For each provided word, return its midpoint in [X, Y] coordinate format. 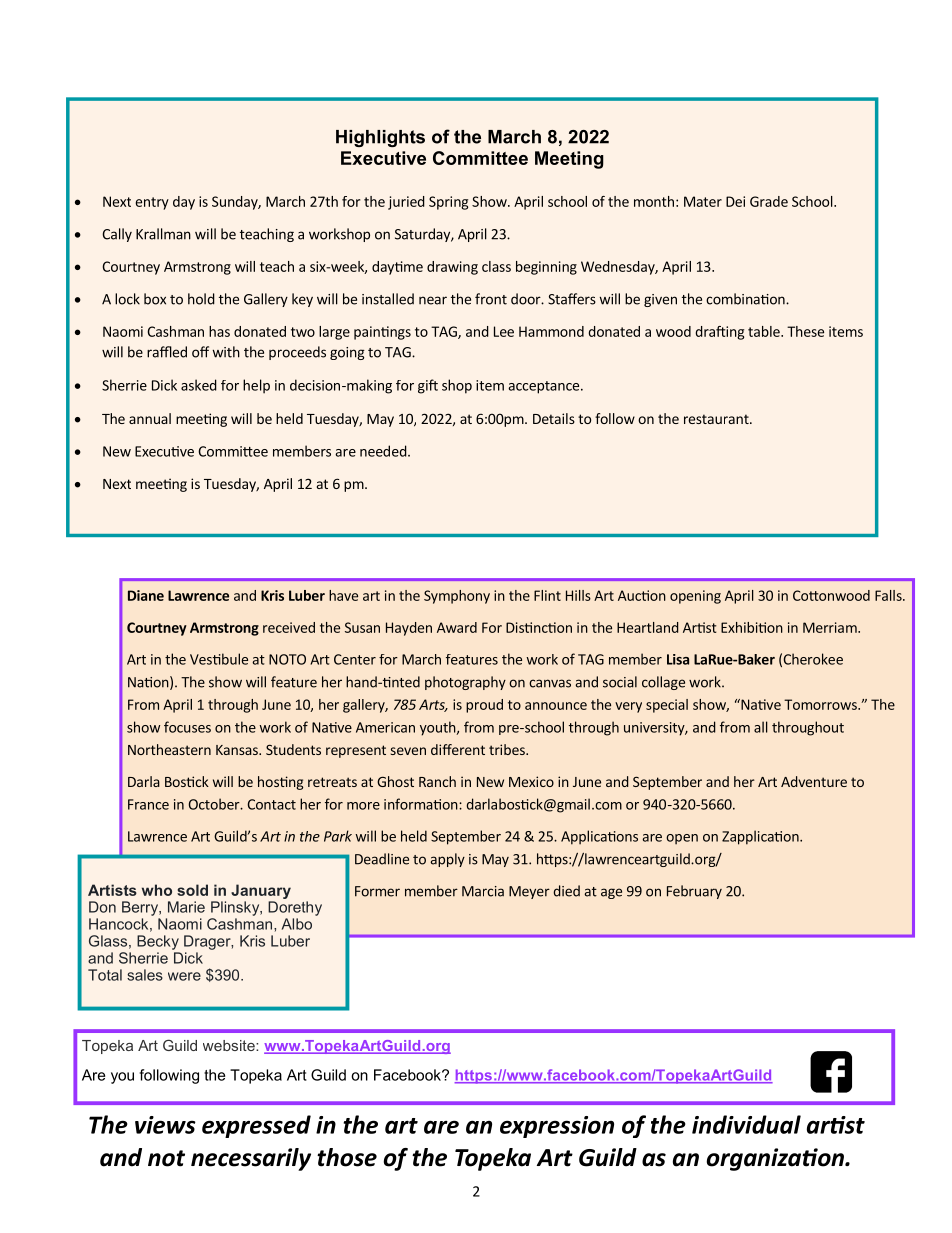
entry [152, 203]
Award [457, 627]
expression [557, 1127]
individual [746, 1124]
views [165, 1125]
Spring [448, 203]
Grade [769, 201]
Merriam [831, 627]
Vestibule [219, 659]
